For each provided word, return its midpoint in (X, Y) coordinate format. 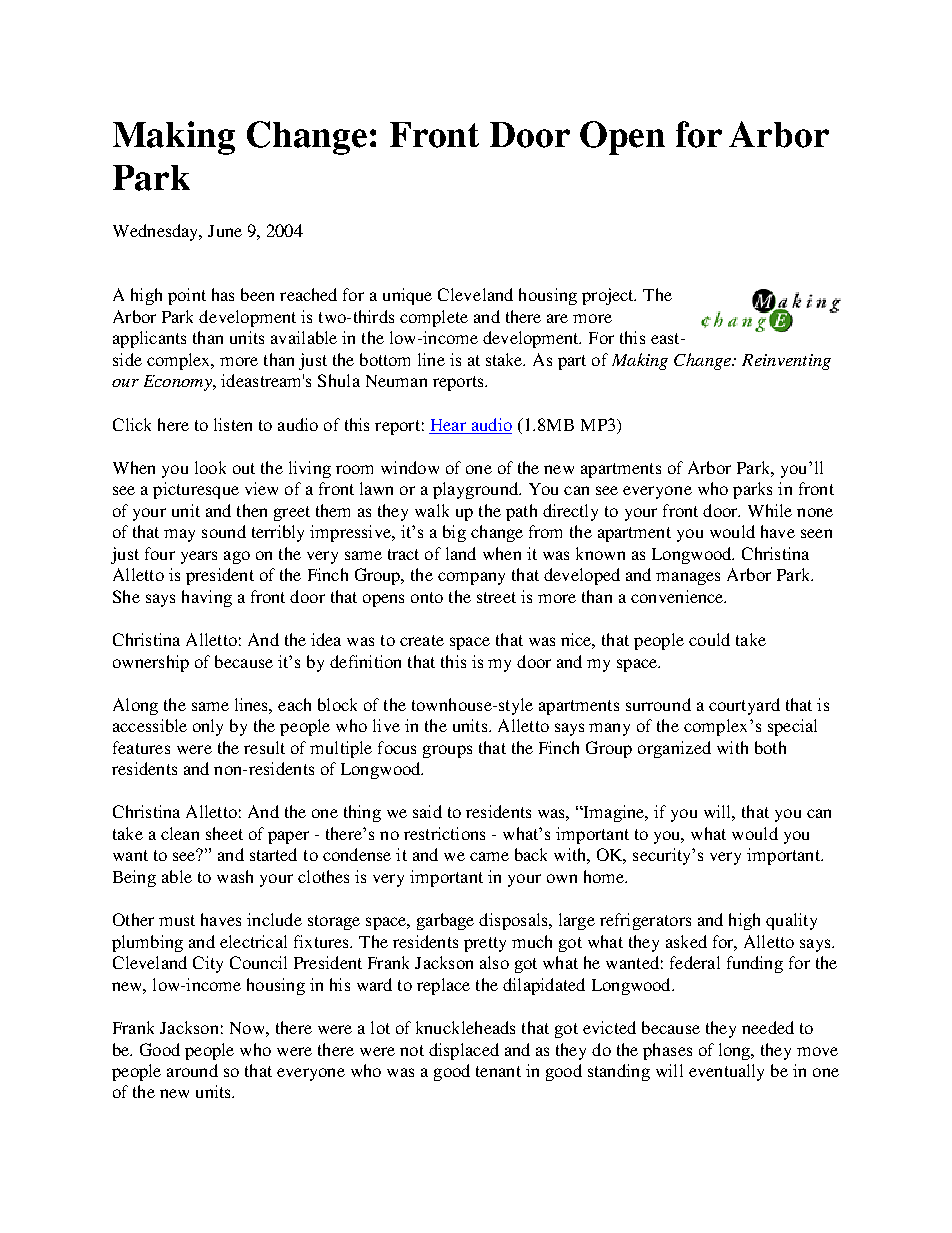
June (225, 231)
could (709, 639)
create (422, 640)
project (609, 296)
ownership (151, 663)
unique (407, 296)
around (192, 1070)
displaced (464, 1051)
